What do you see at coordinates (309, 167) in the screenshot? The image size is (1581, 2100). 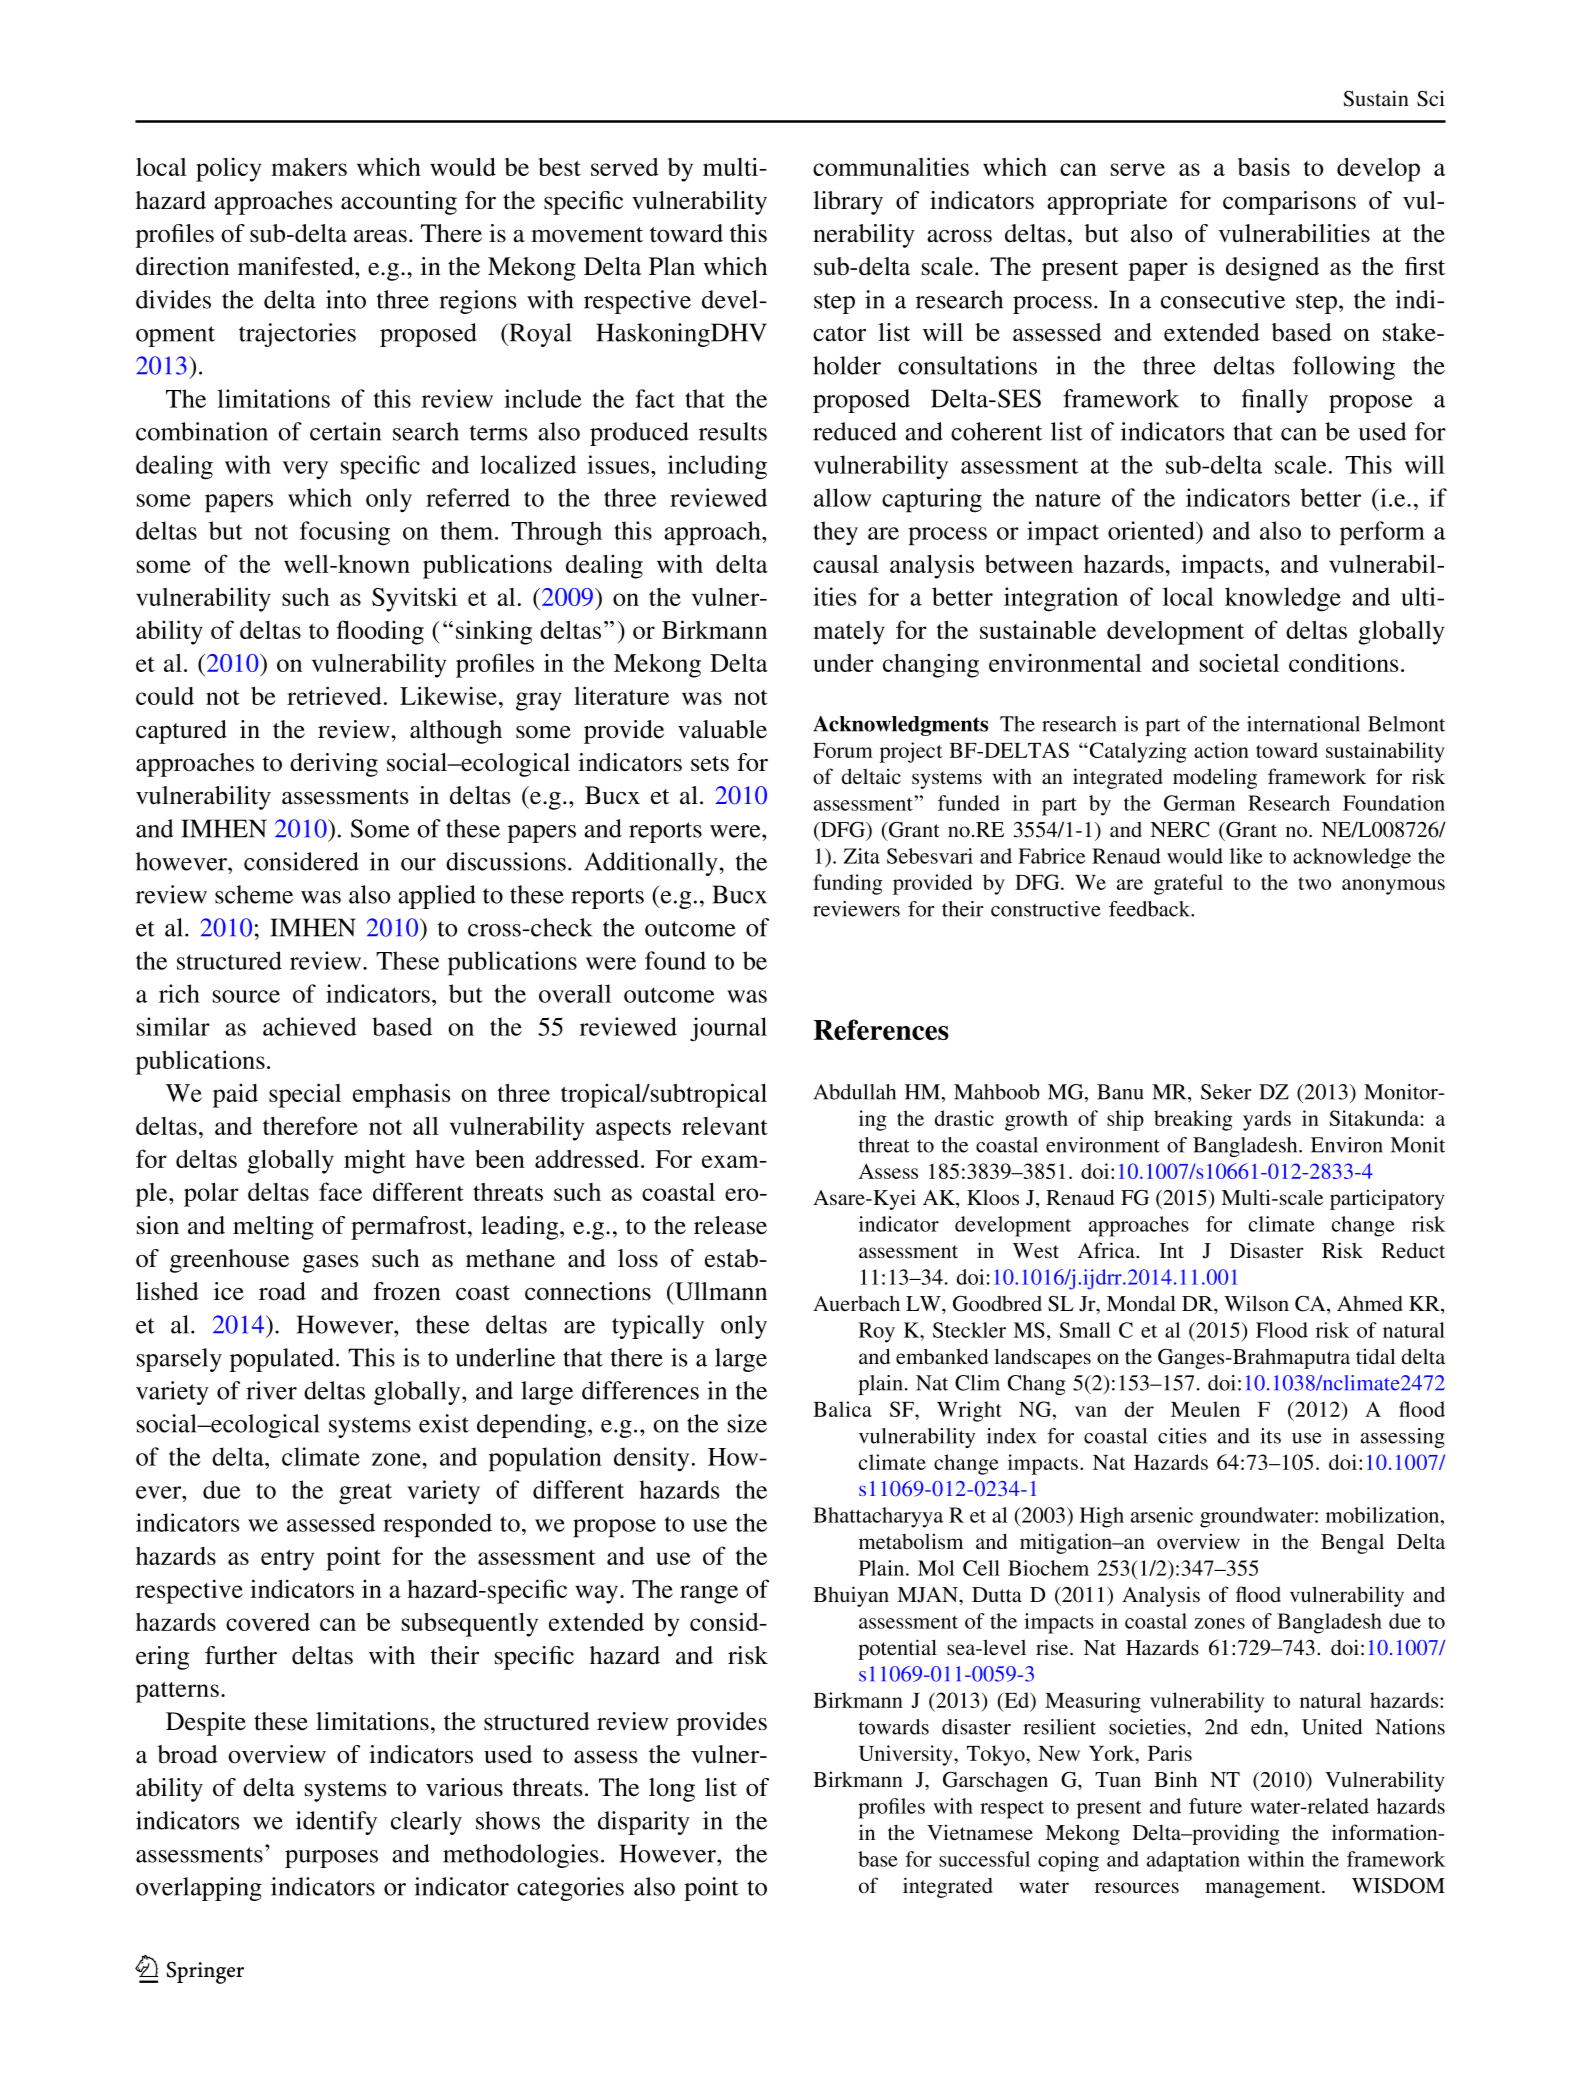 I see `makers` at bounding box center [309, 167].
